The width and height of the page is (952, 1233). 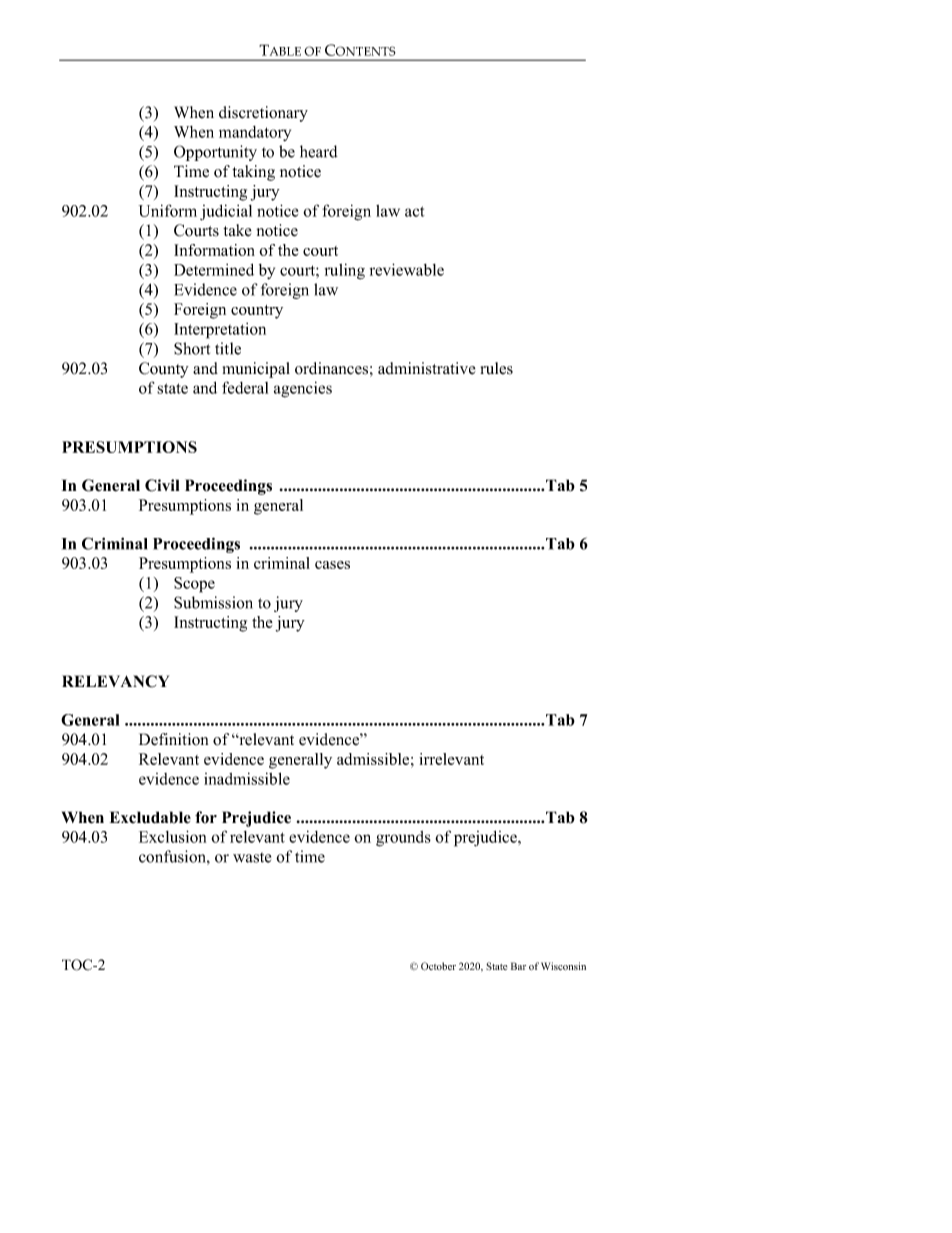 I want to click on Exclusion, so click(x=172, y=836).
